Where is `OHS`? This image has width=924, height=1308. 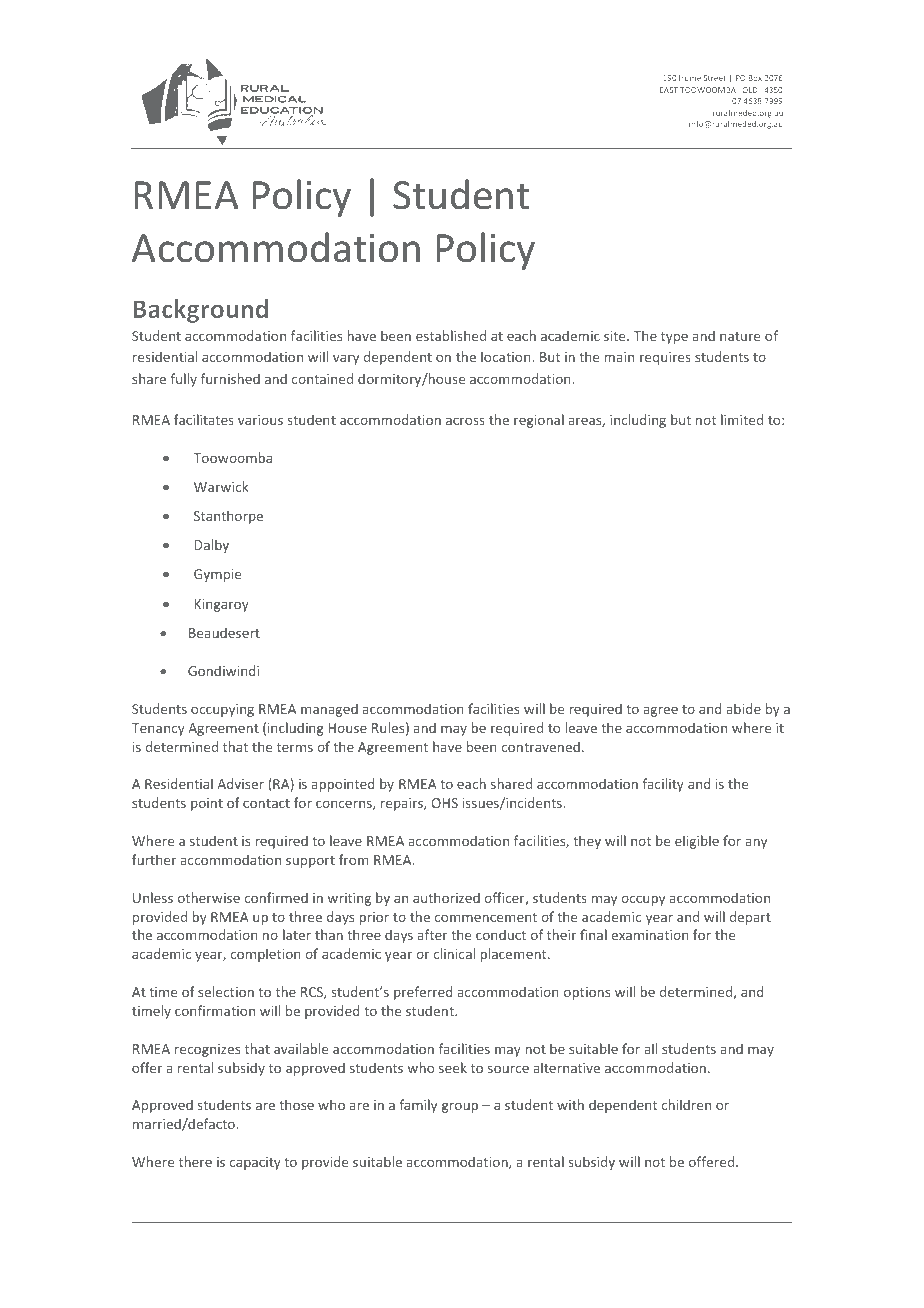
OHS is located at coordinates (445, 803).
